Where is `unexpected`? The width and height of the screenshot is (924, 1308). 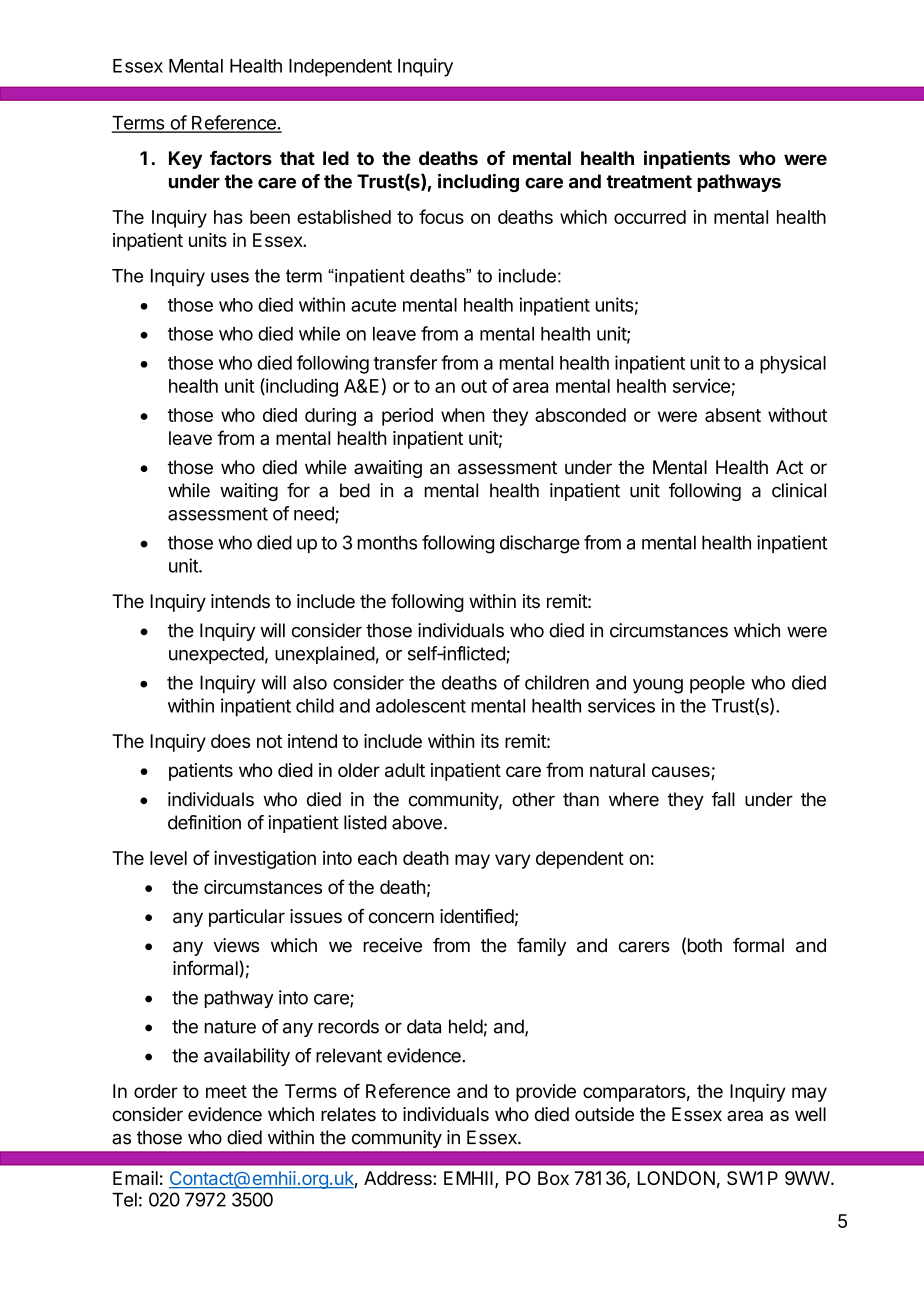 unexpected is located at coordinates (216, 655).
